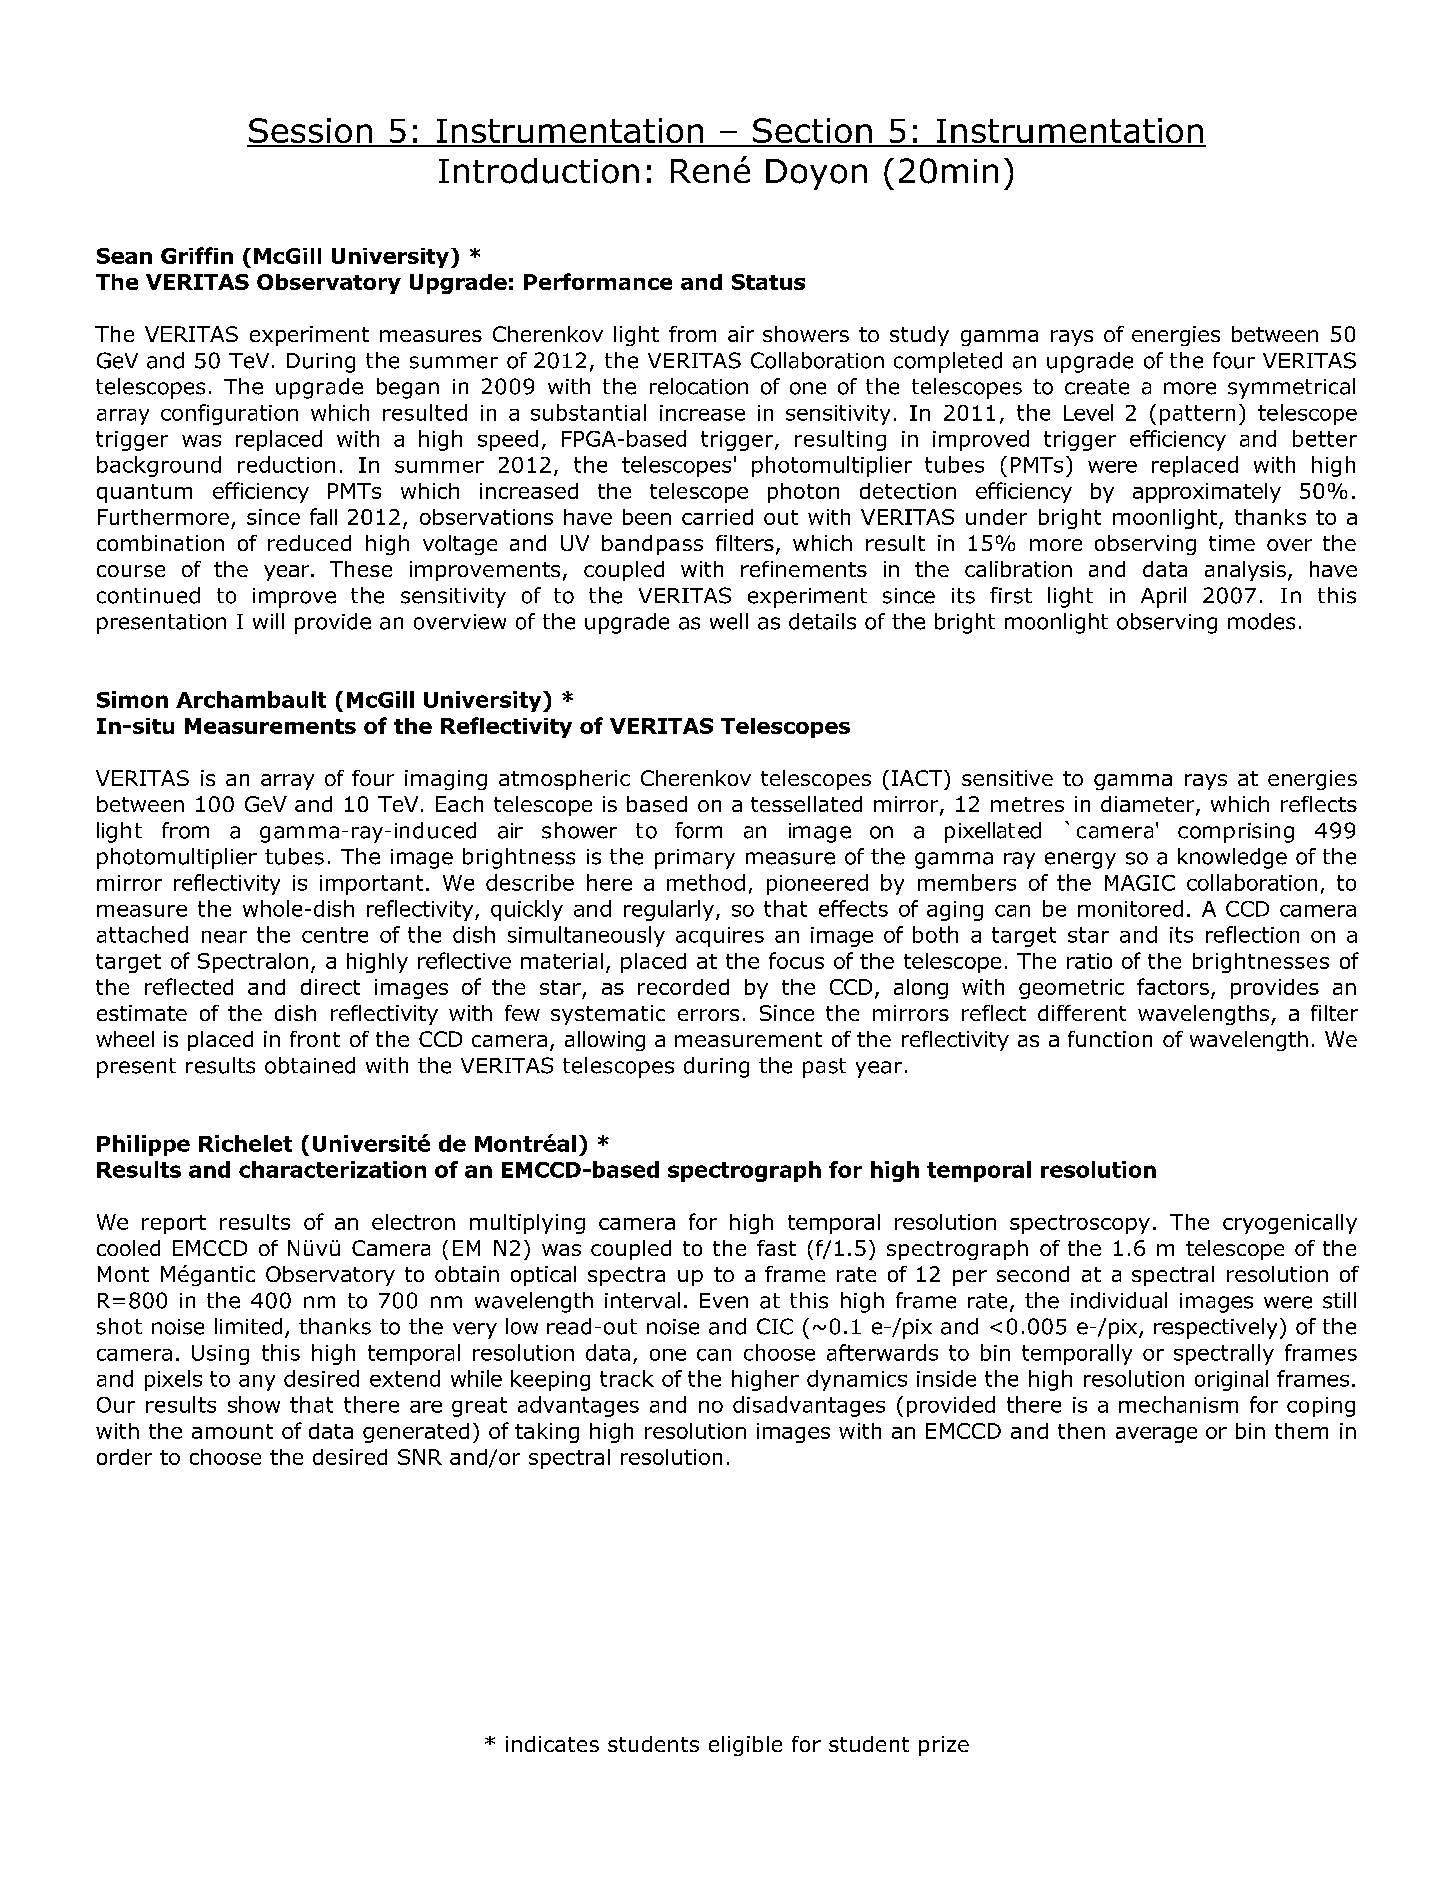 This page has width=1453, height=1880. I want to click on Section, so click(812, 132).
